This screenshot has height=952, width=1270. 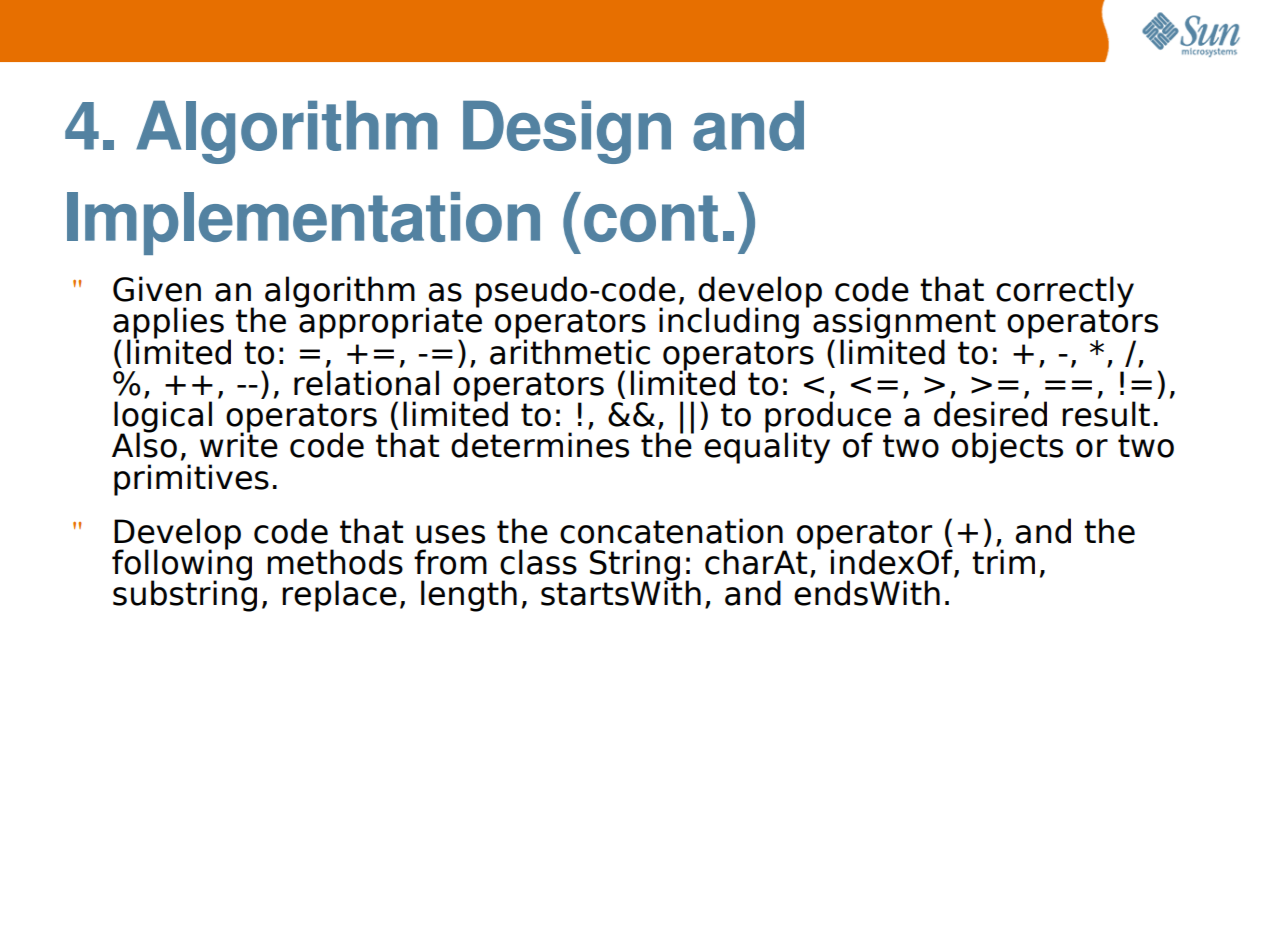 I want to click on cont, so click(x=651, y=218).
